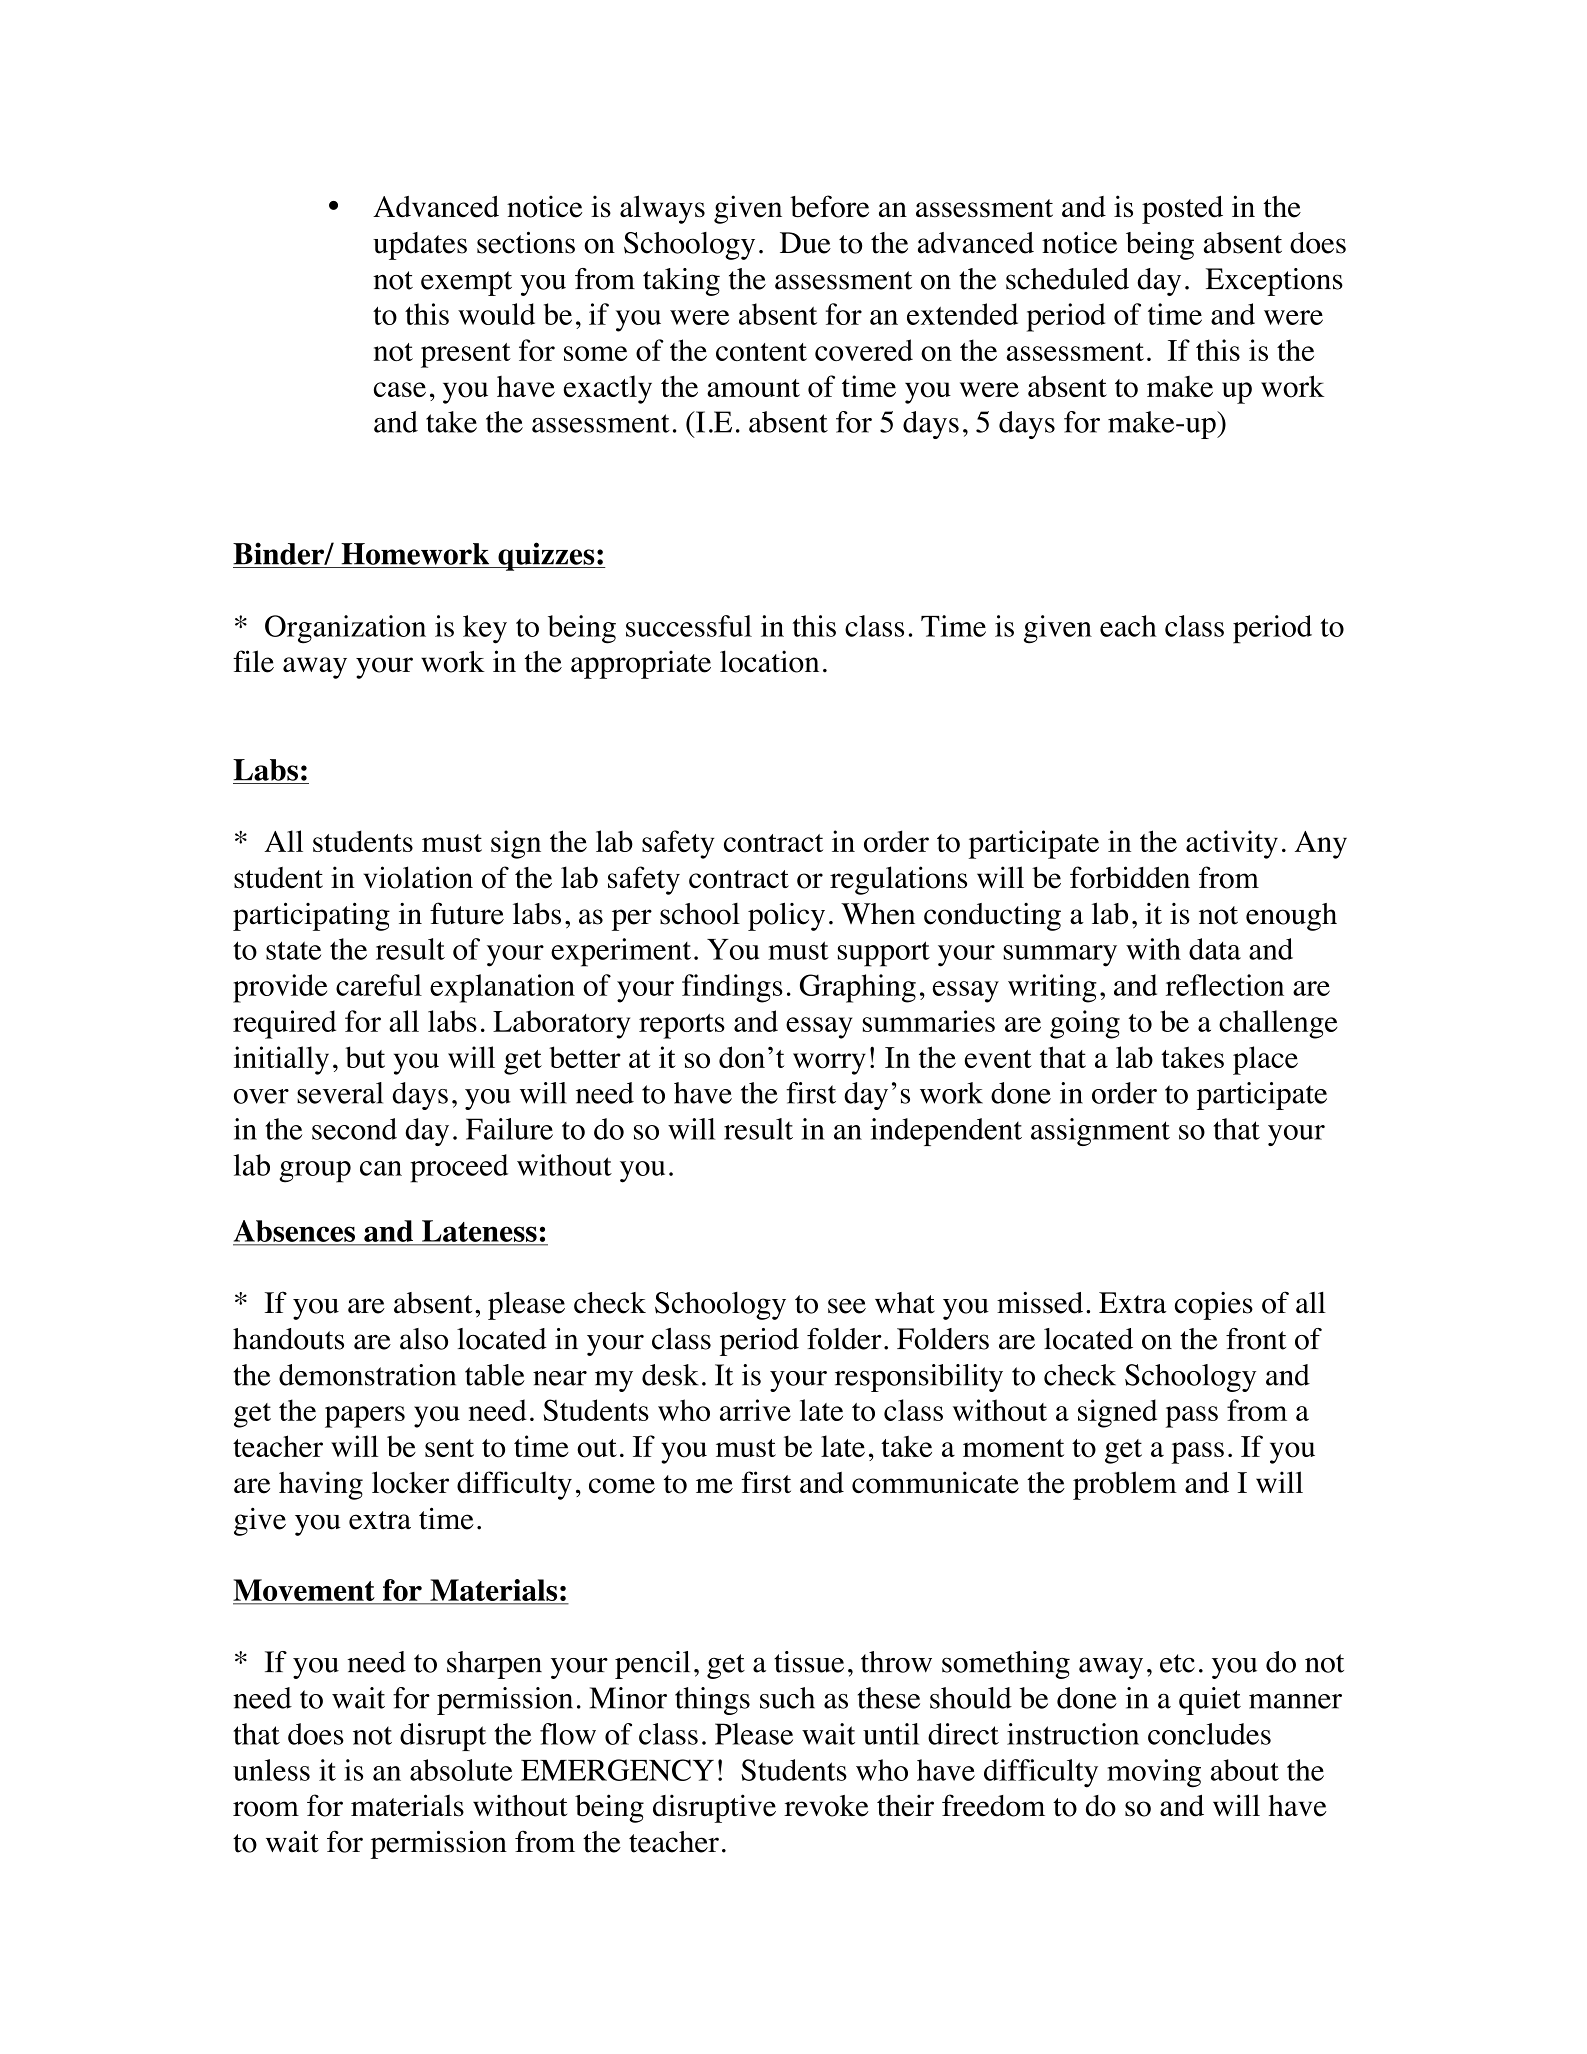 The image size is (1587, 2054). Describe the element at coordinates (732, 988) in the page. I see `findings` at that location.
